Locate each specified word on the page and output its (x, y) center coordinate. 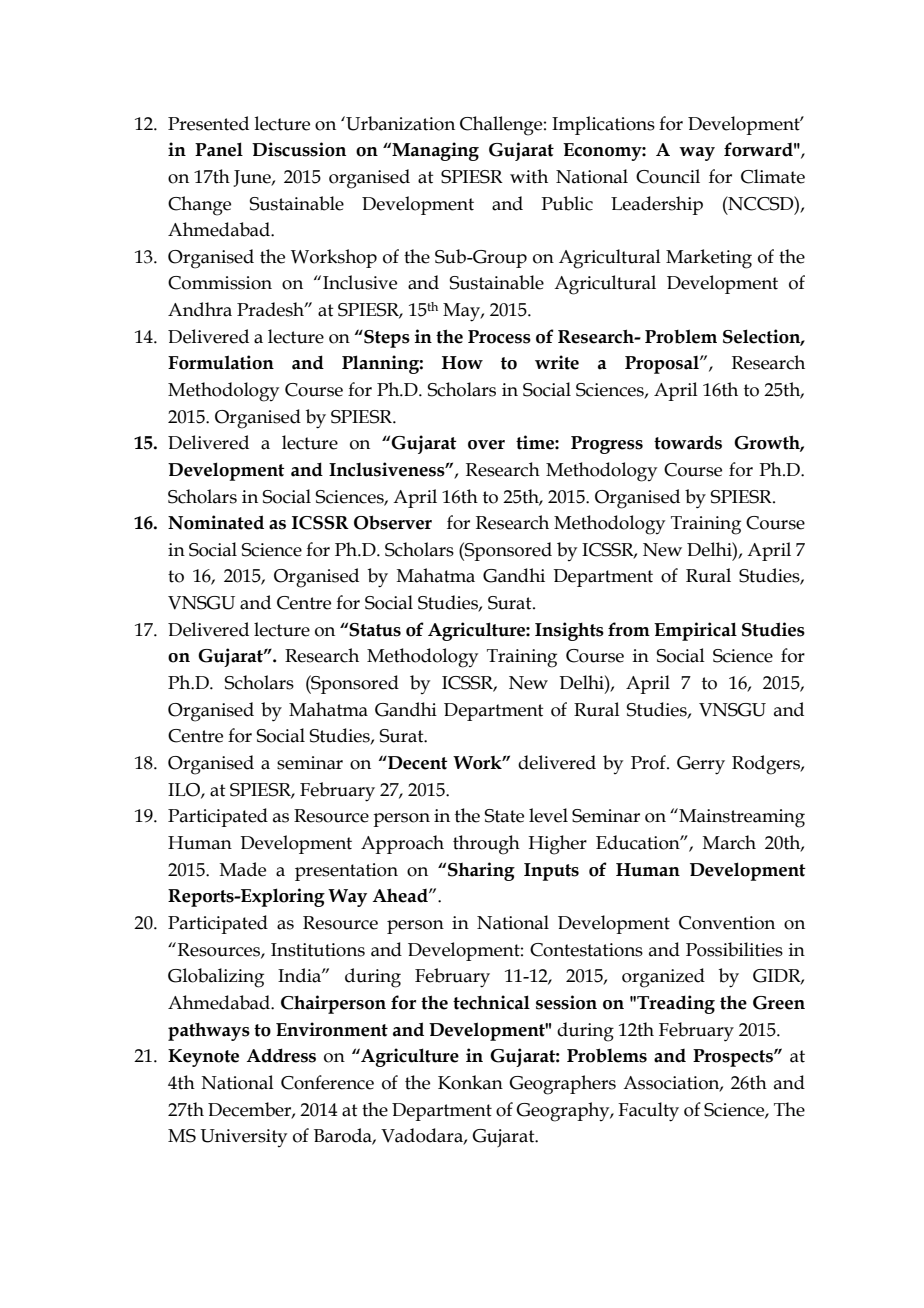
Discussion (299, 149)
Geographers (562, 1085)
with (529, 176)
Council (668, 176)
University (243, 1138)
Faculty (648, 1112)
